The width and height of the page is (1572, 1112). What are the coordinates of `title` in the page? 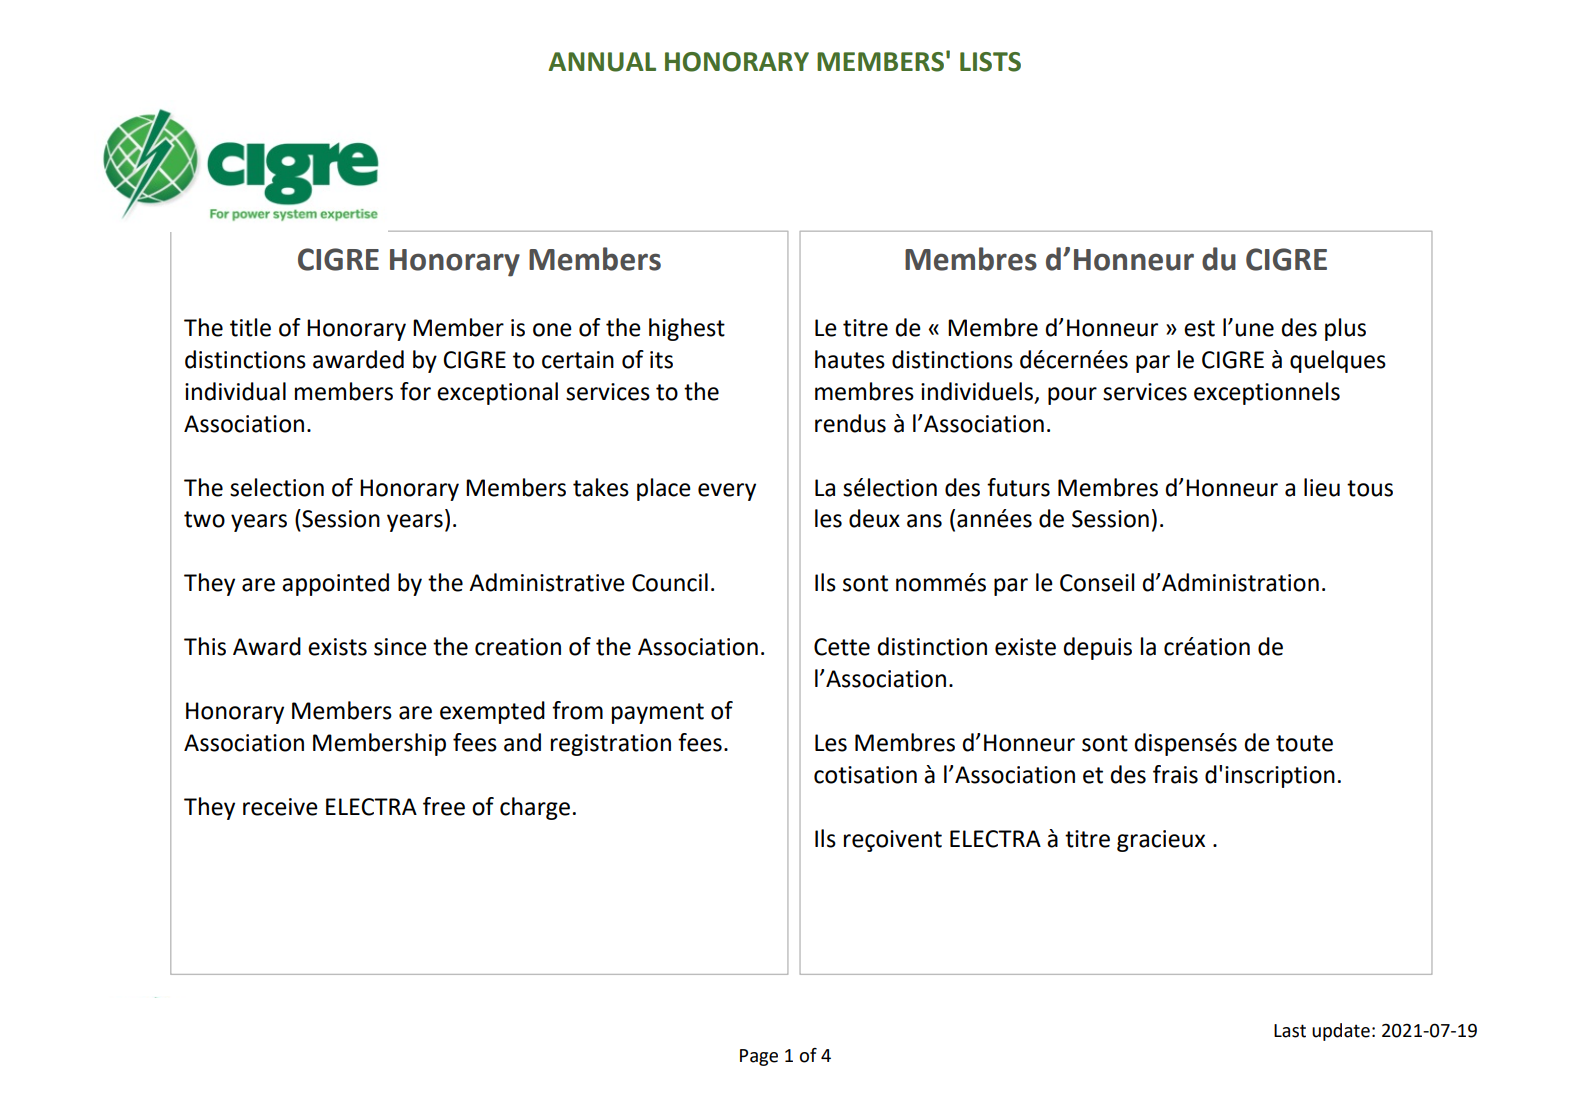 It's located at (250, 327).
